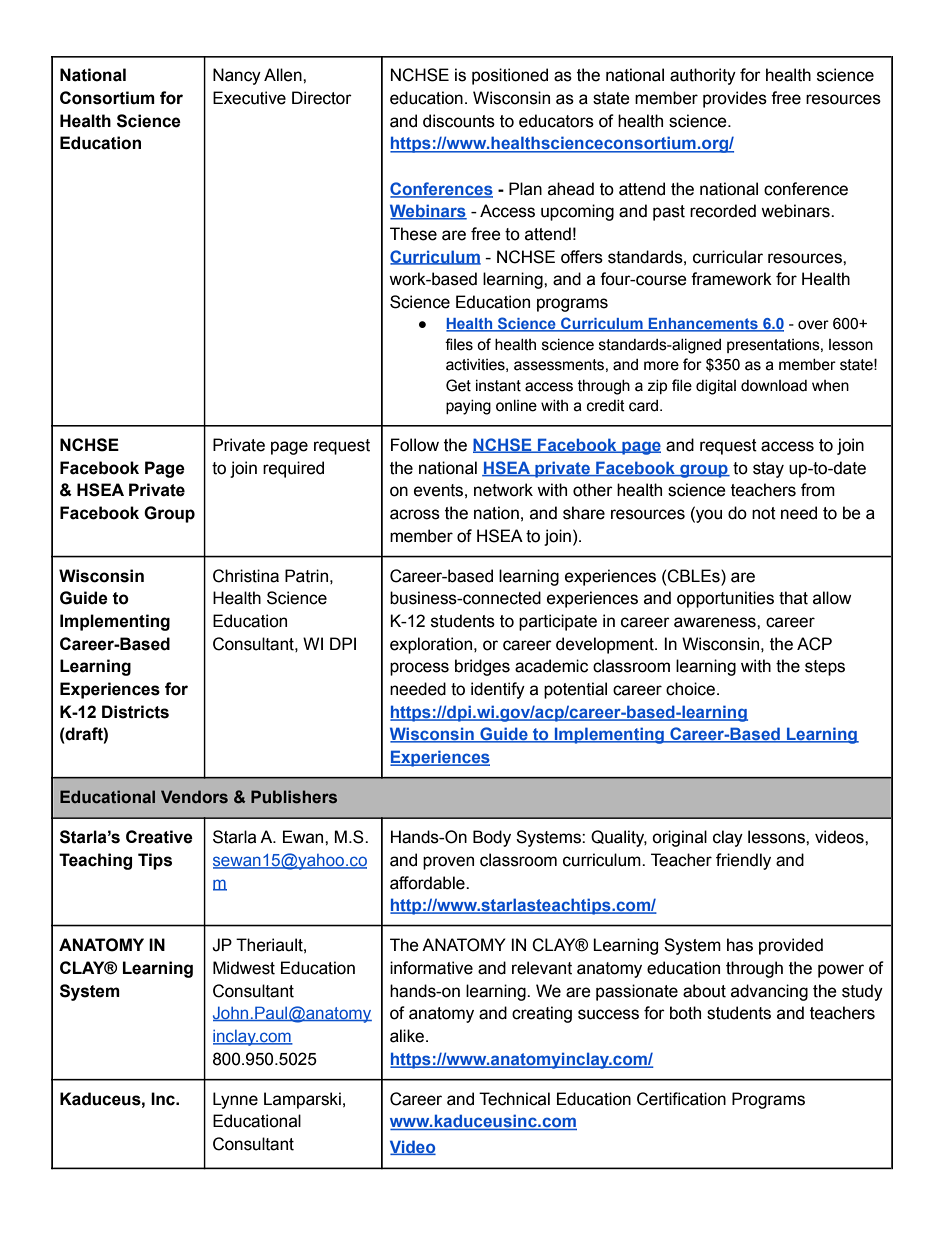 The width and height of the screenshot is (952, 1233). I want to click on discounts, so click(459, 121).
